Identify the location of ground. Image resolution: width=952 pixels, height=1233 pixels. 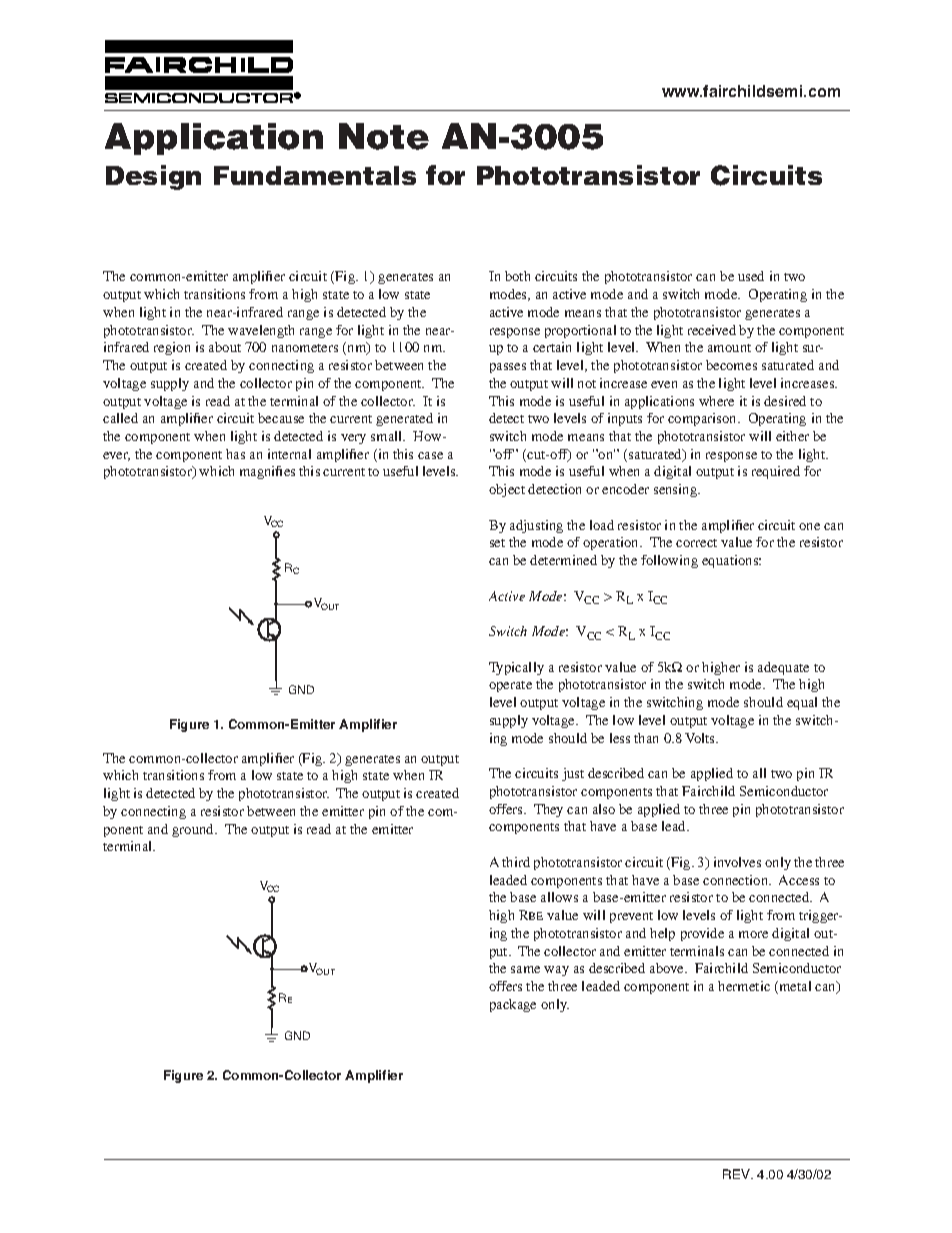
(194, 830).
